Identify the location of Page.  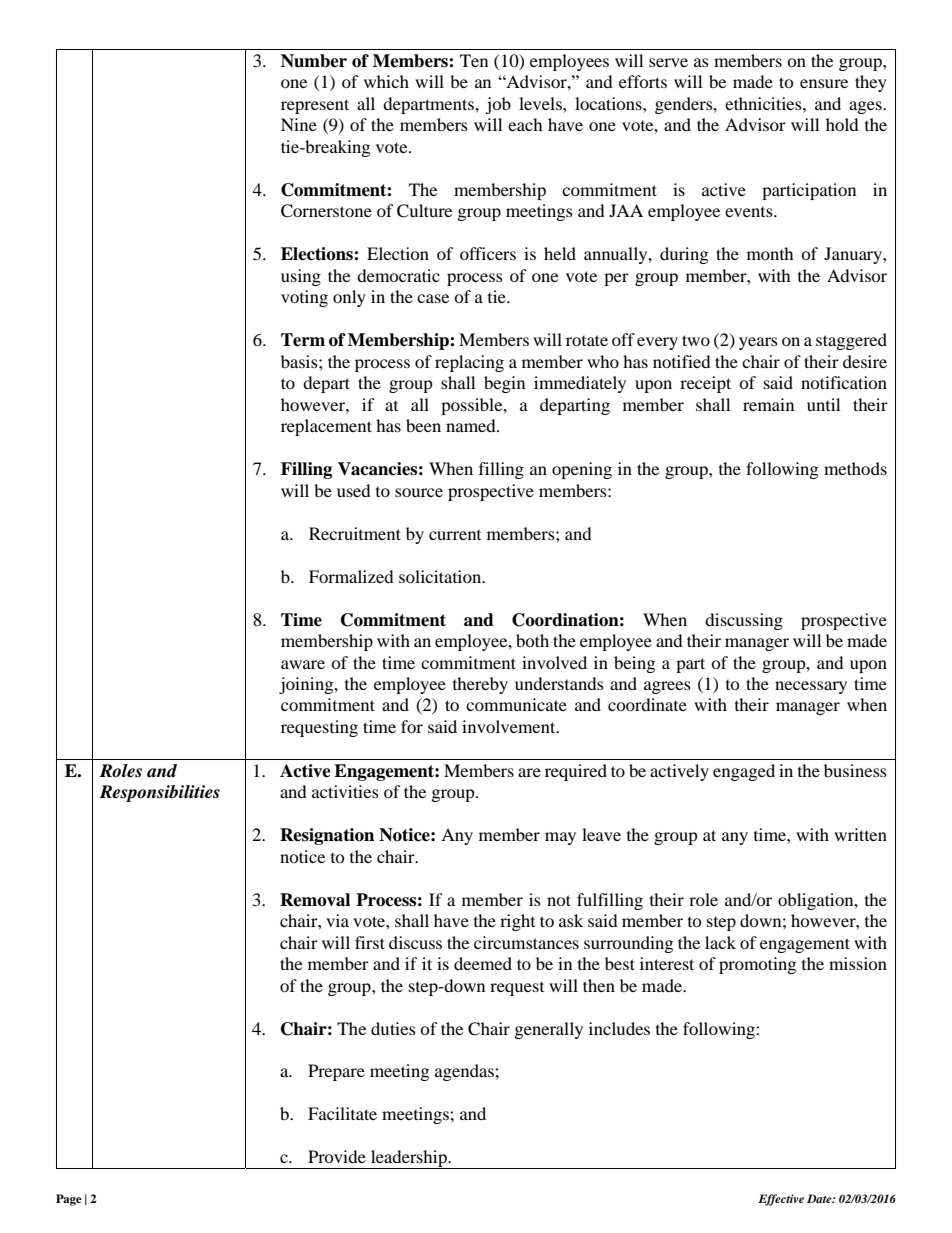
(69, 1200).
